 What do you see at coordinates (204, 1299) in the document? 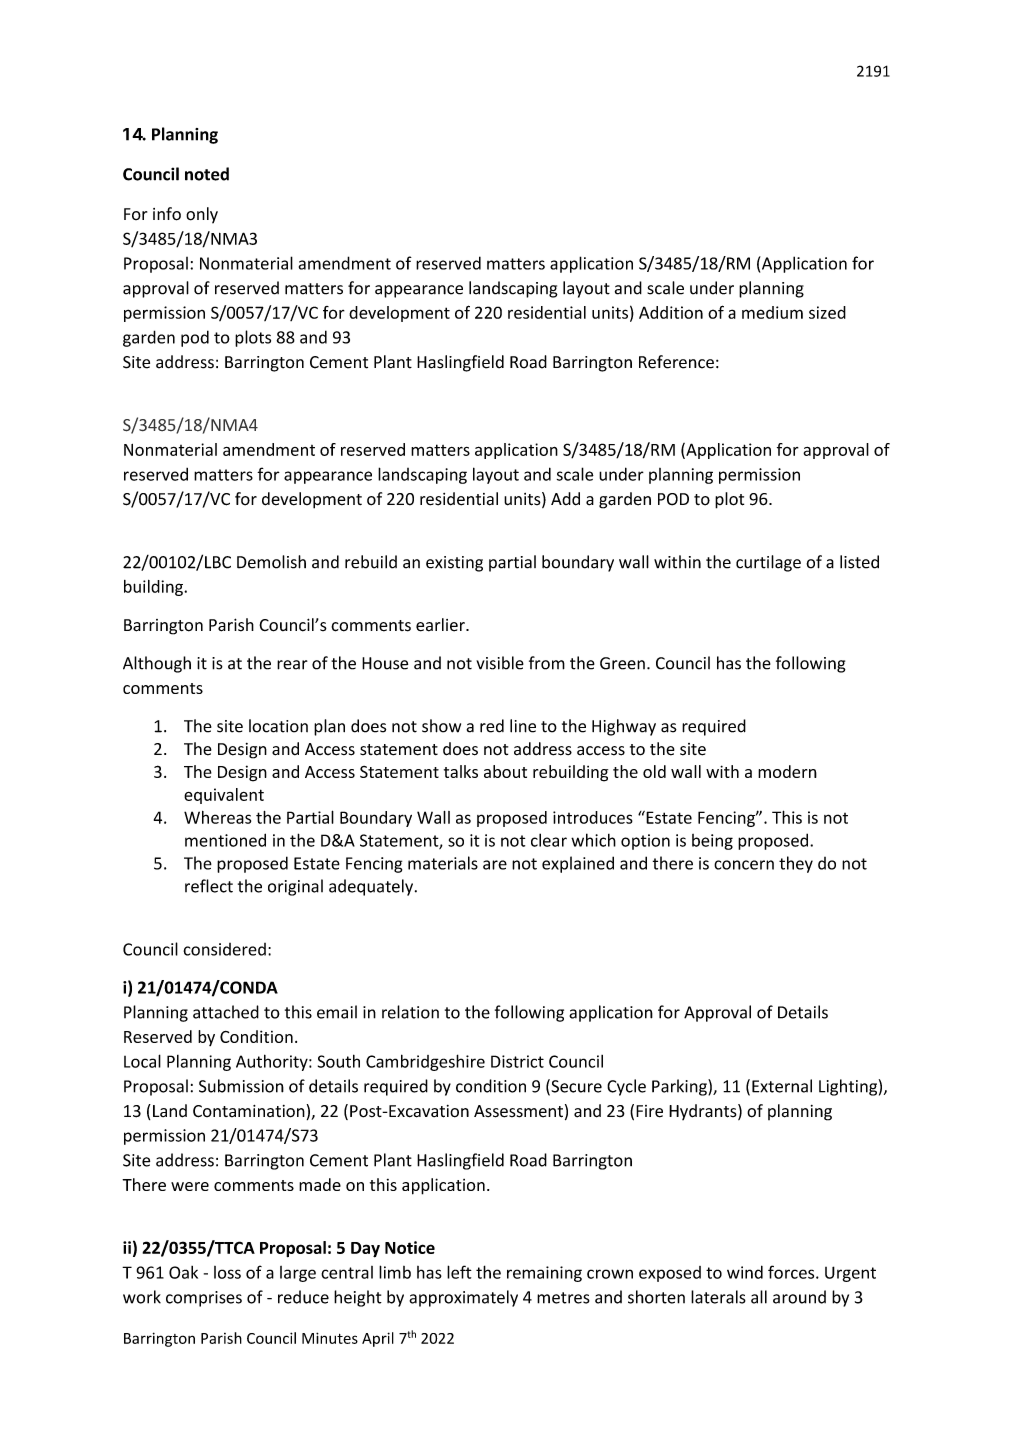
I see `comprises` at bounding box center [204, 1299].
